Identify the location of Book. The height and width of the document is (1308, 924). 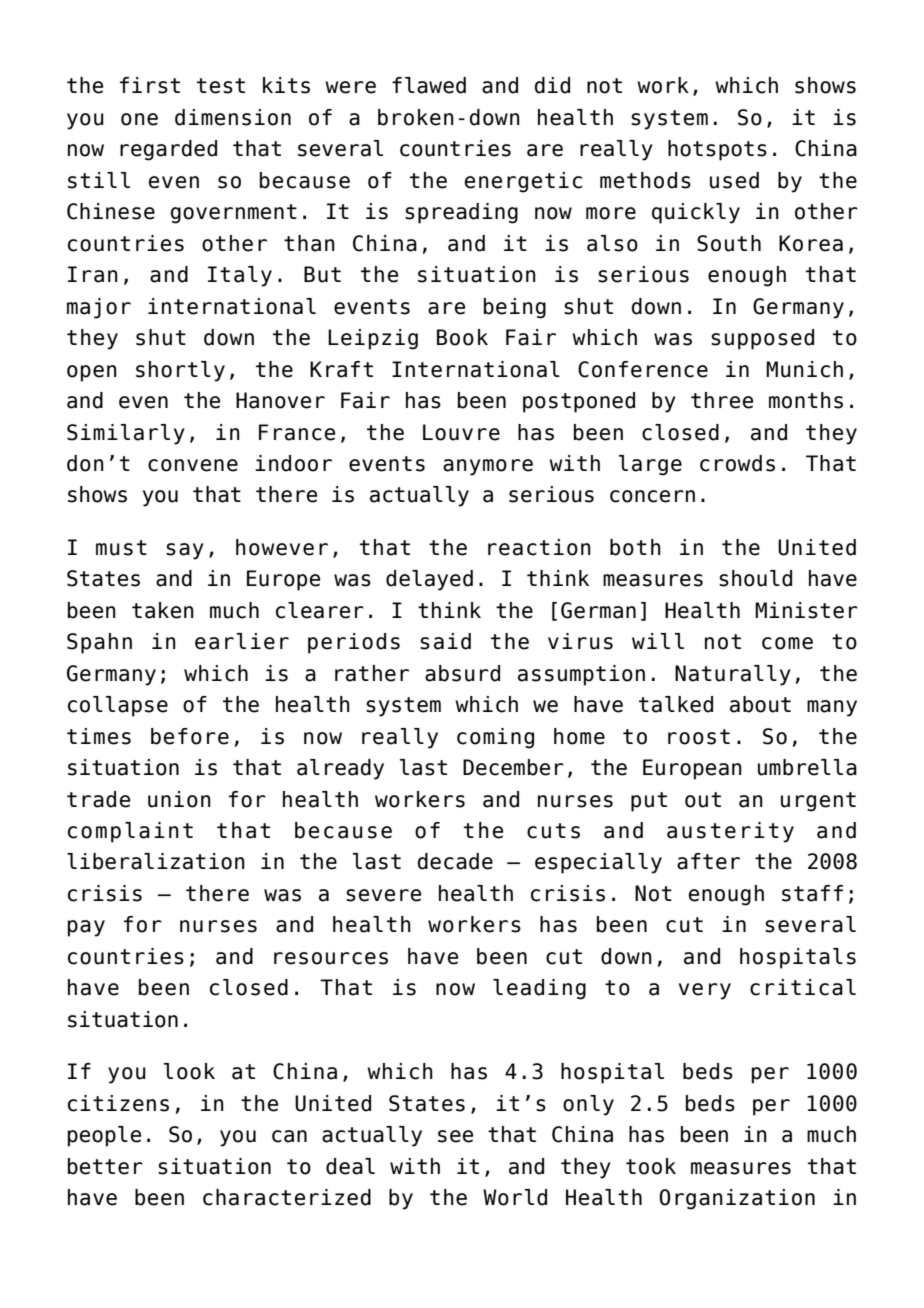
(462, 337).
